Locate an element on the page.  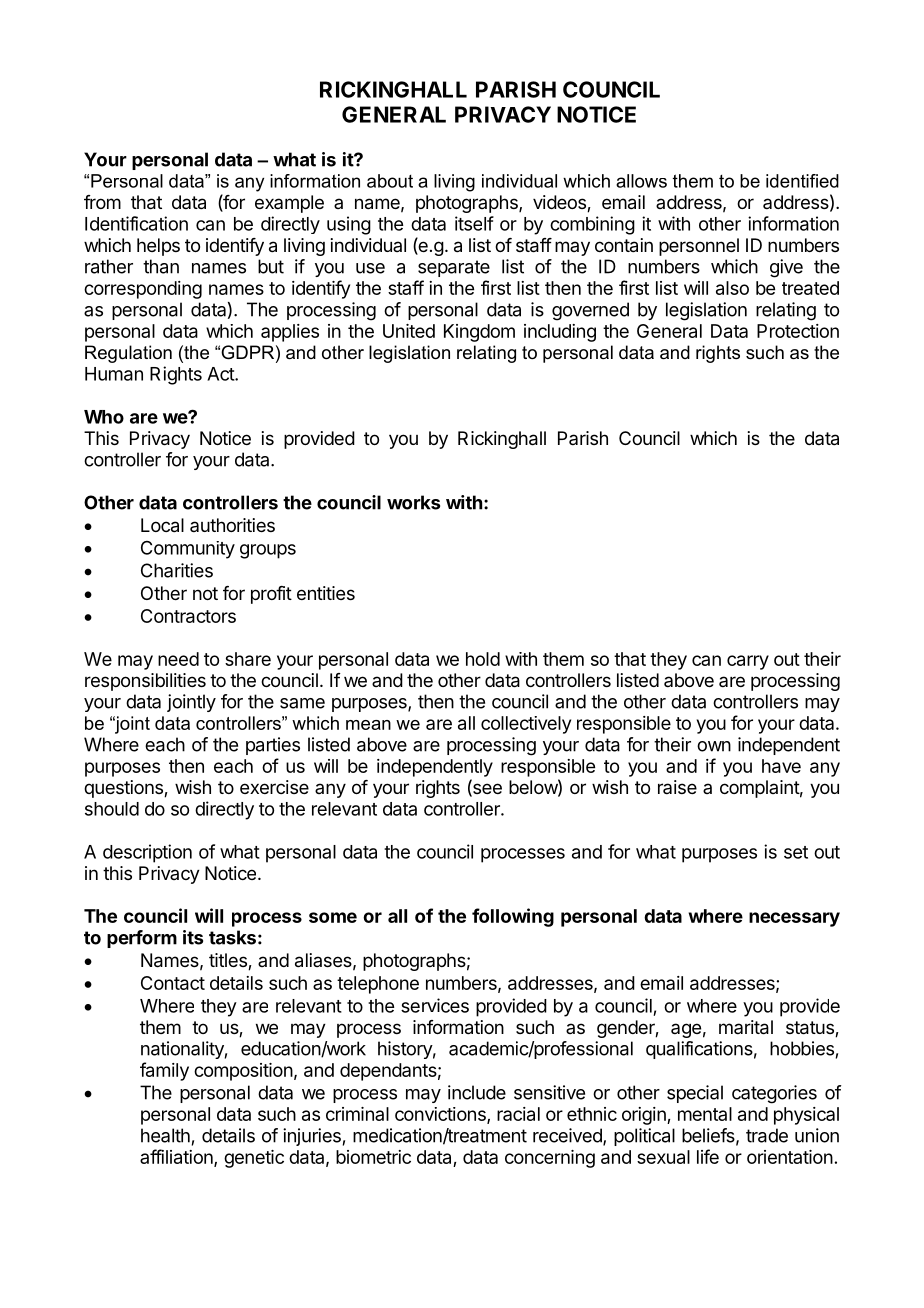
following is located at coordinates (513, 917).
